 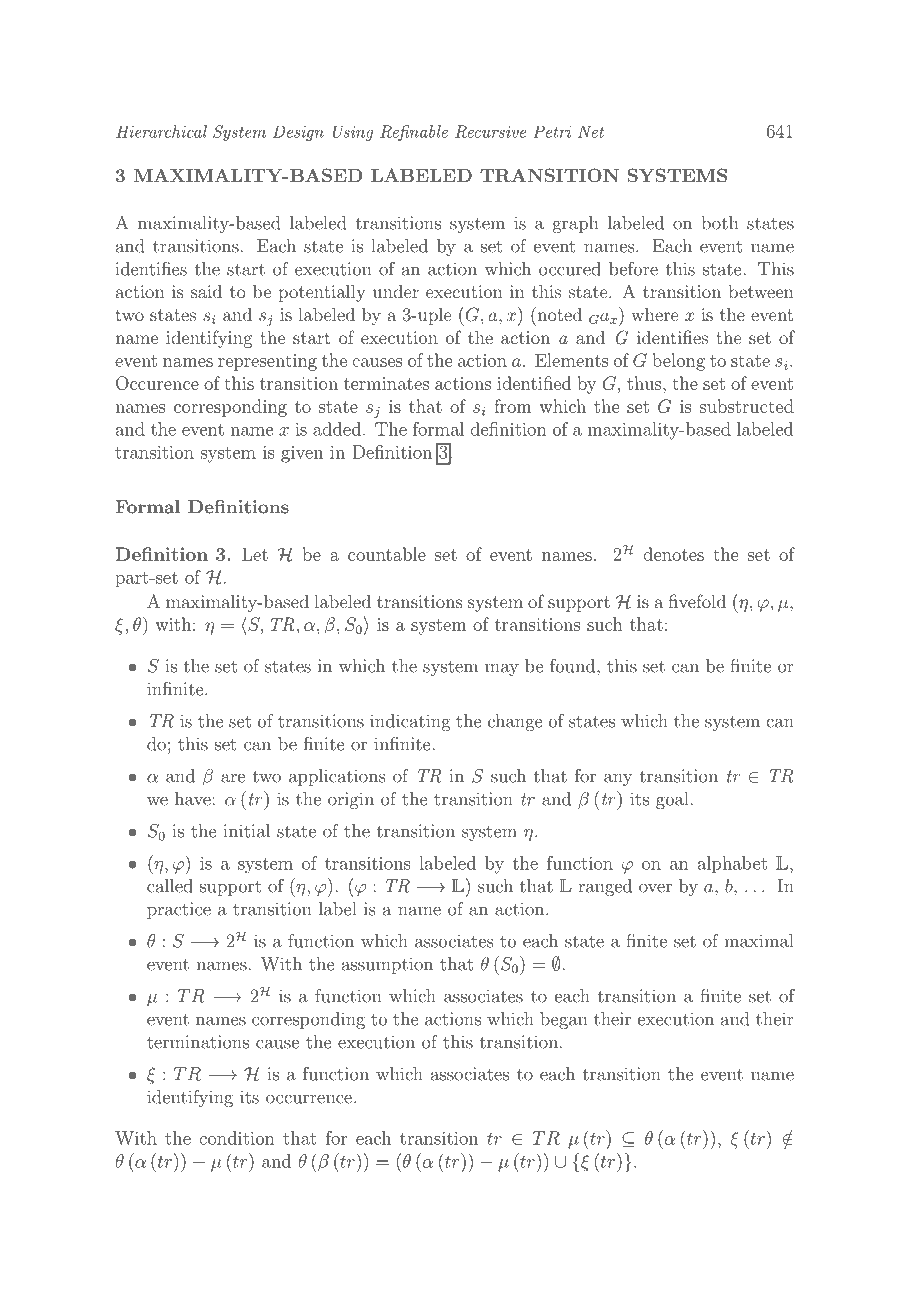 I want to click on Recursive, so click(x=490, y=131).
